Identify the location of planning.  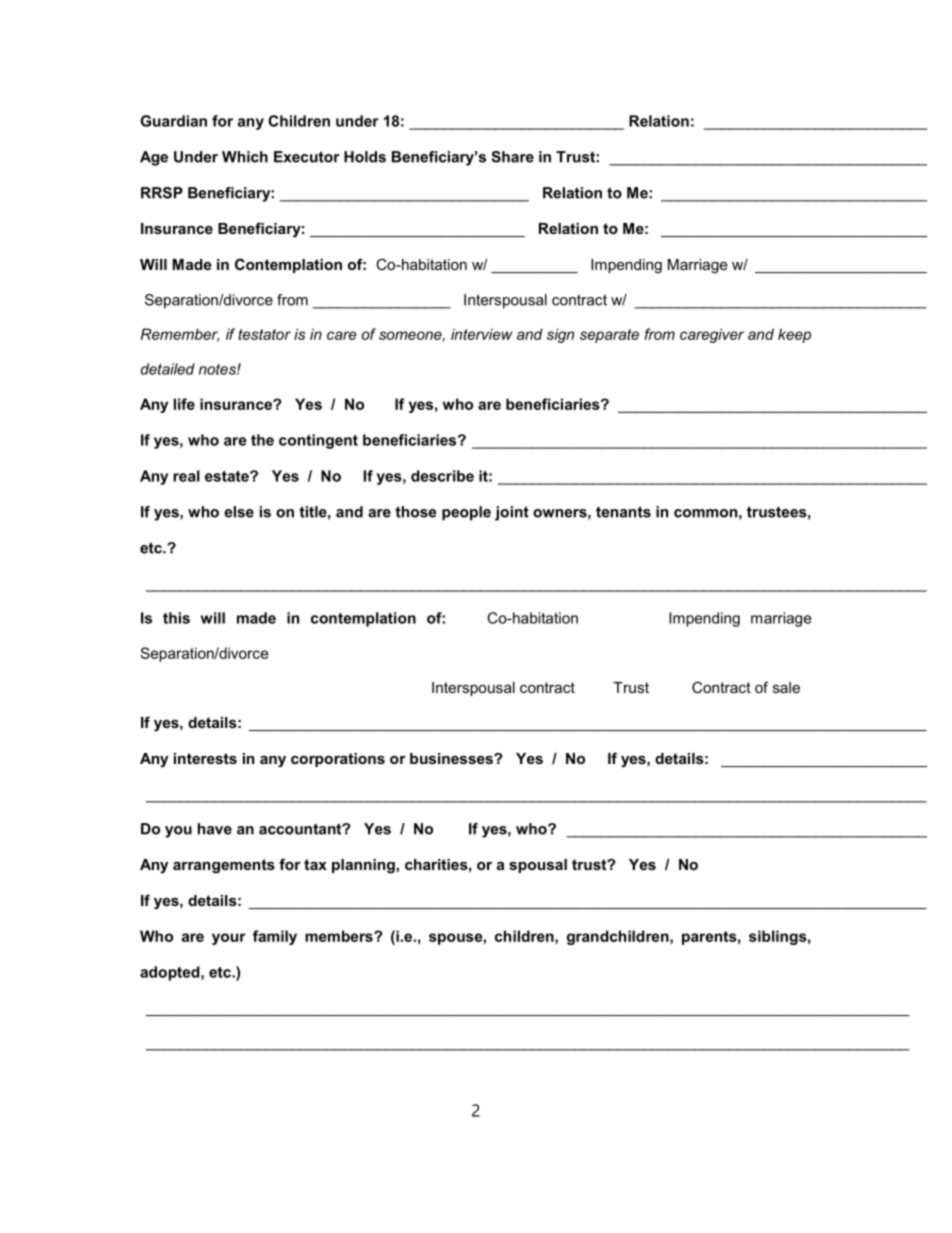
(363, 866).
